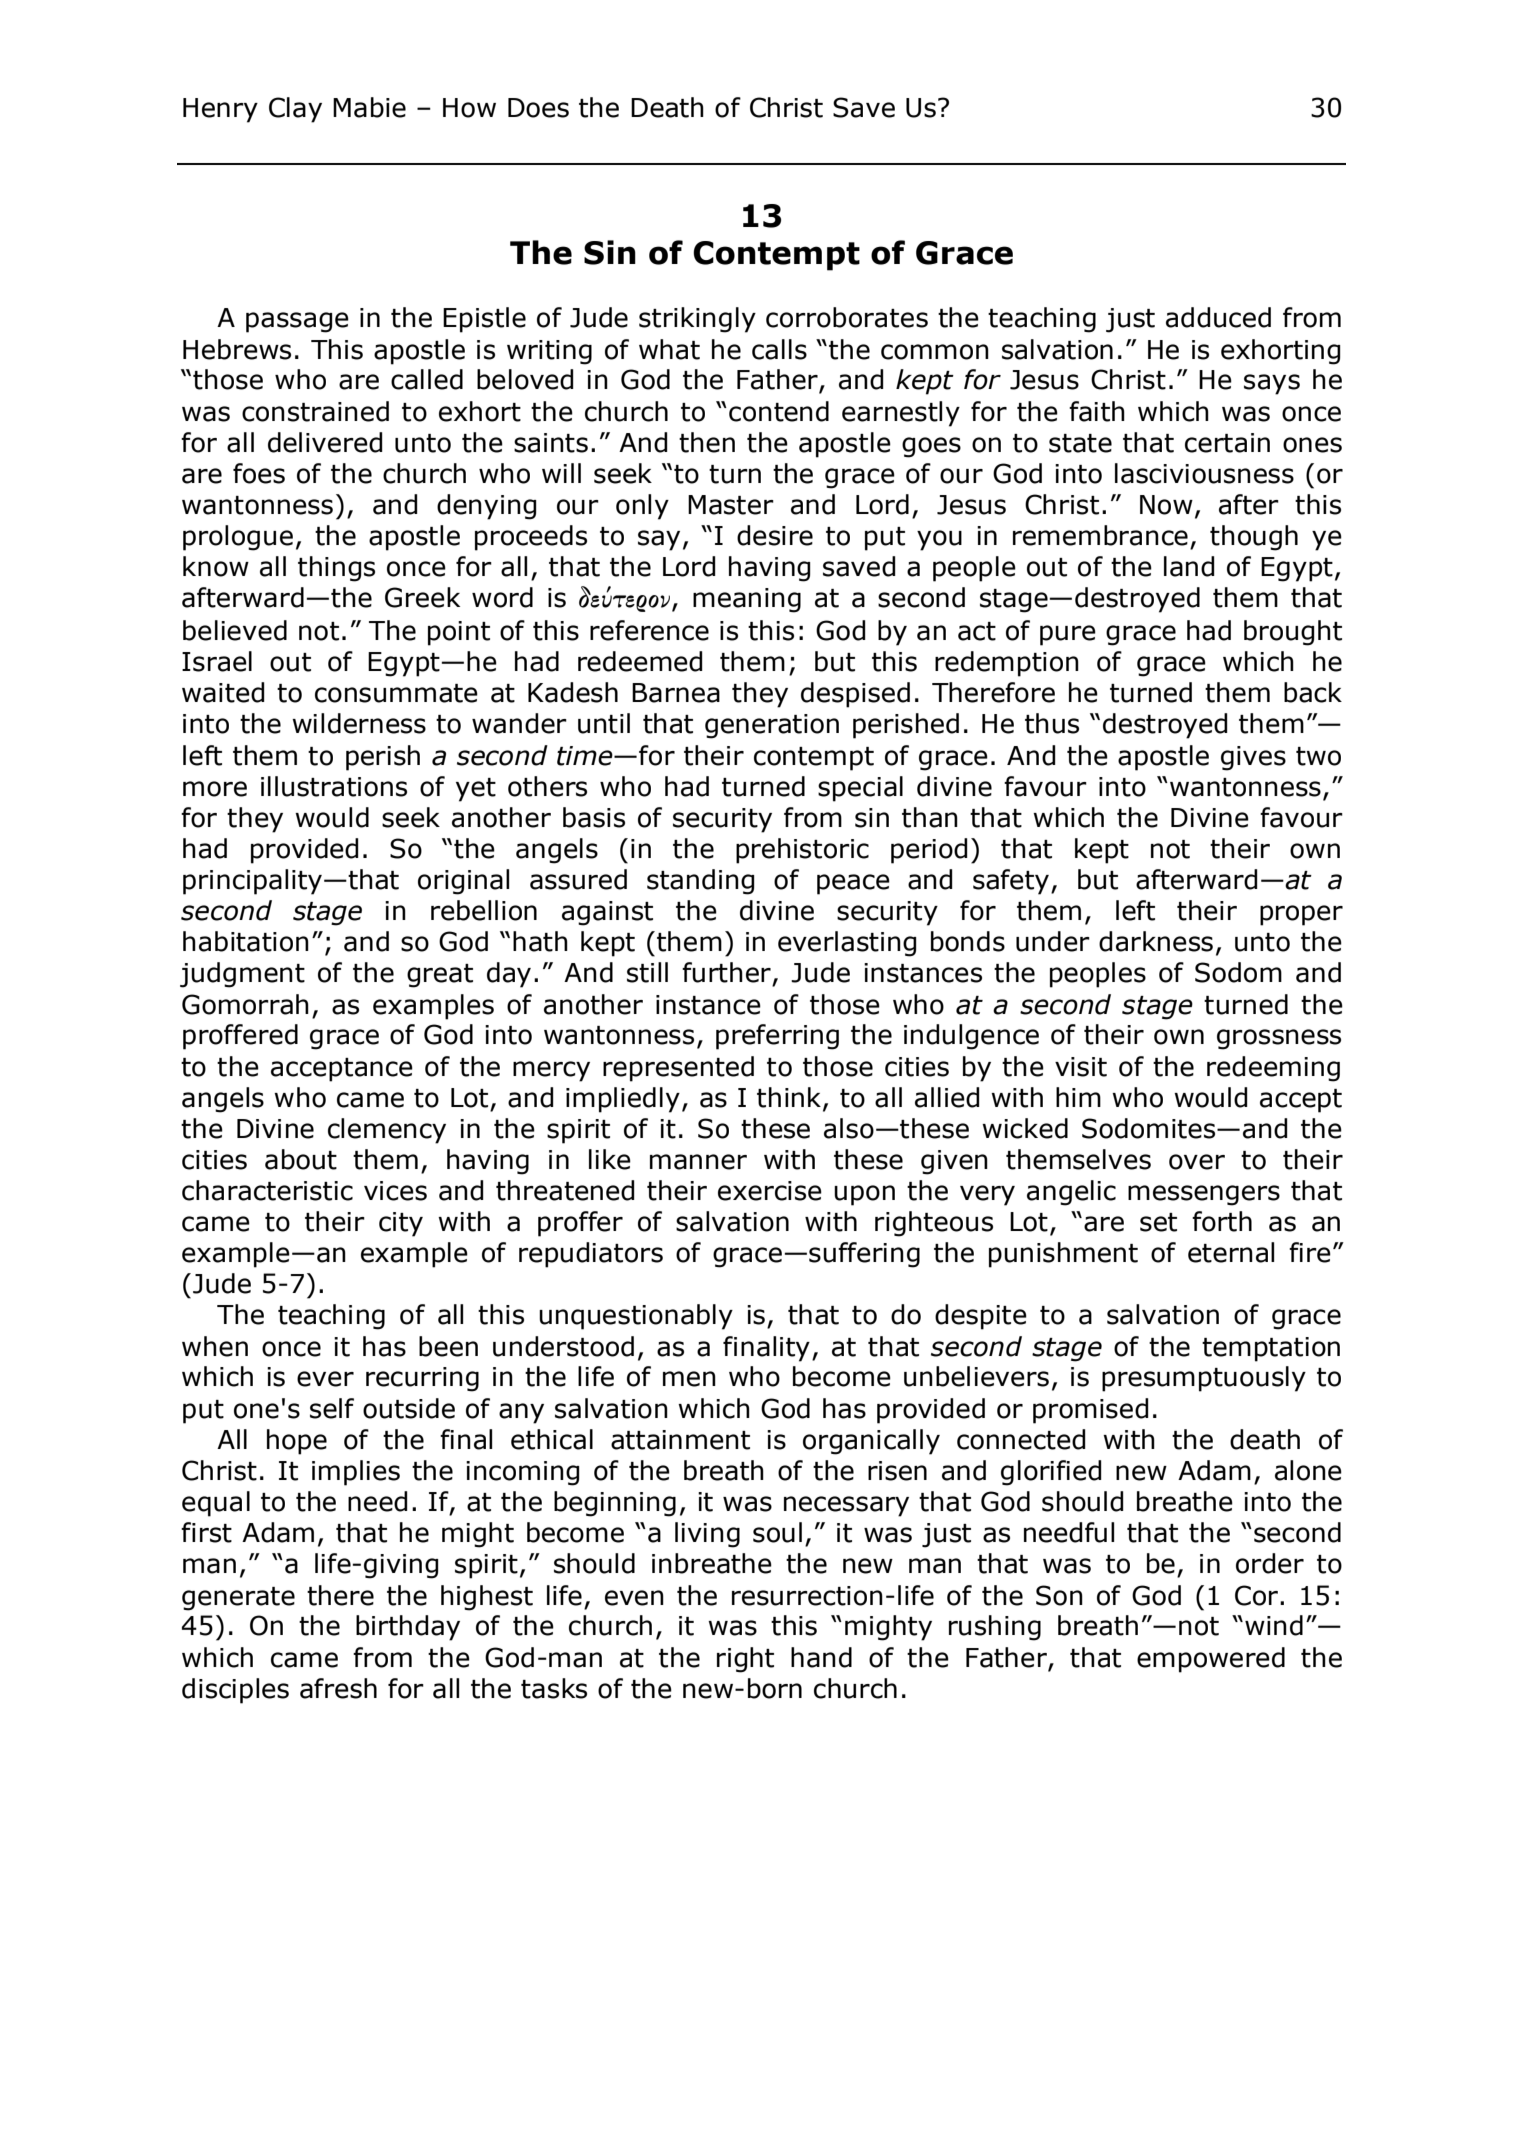 Image resolution: width=1523 pixels, height=2155 pixels. I want to click on afresh, so click(338, 1688).
